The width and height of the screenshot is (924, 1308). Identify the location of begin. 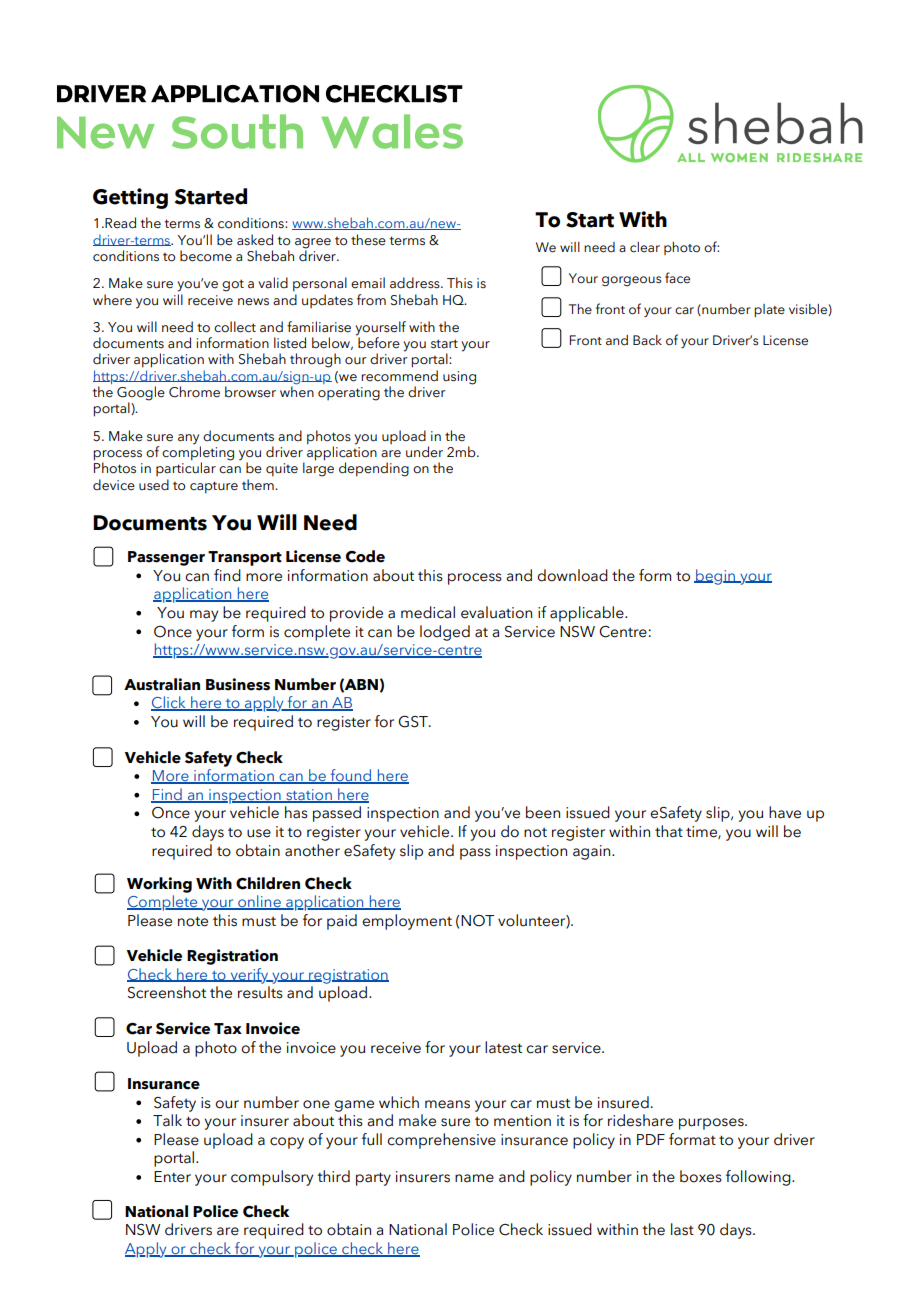
(715, 577).
